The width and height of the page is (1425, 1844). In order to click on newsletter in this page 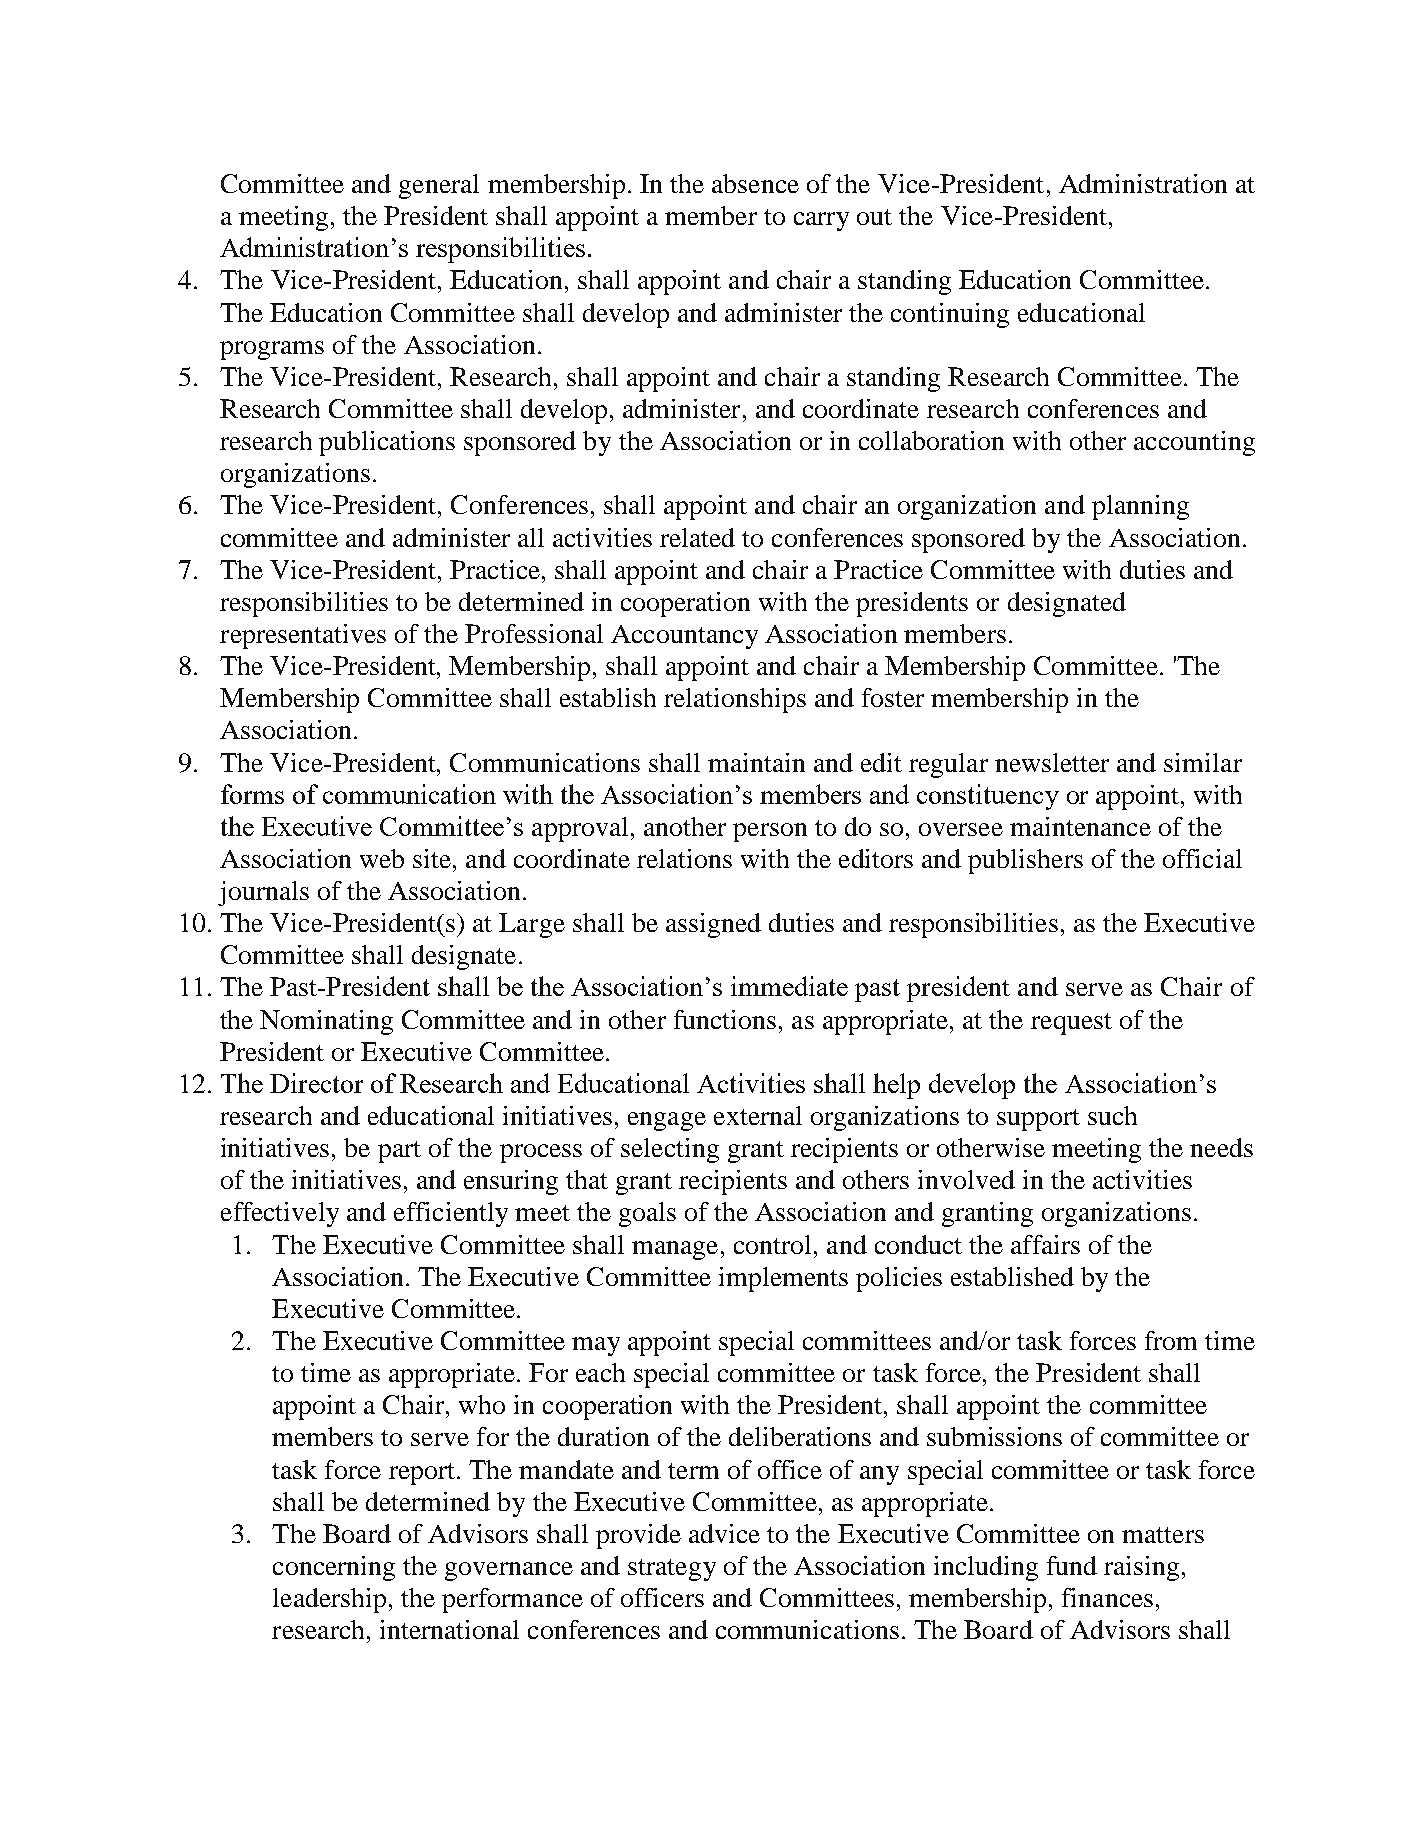, I will do `click(1052, 762)`.
